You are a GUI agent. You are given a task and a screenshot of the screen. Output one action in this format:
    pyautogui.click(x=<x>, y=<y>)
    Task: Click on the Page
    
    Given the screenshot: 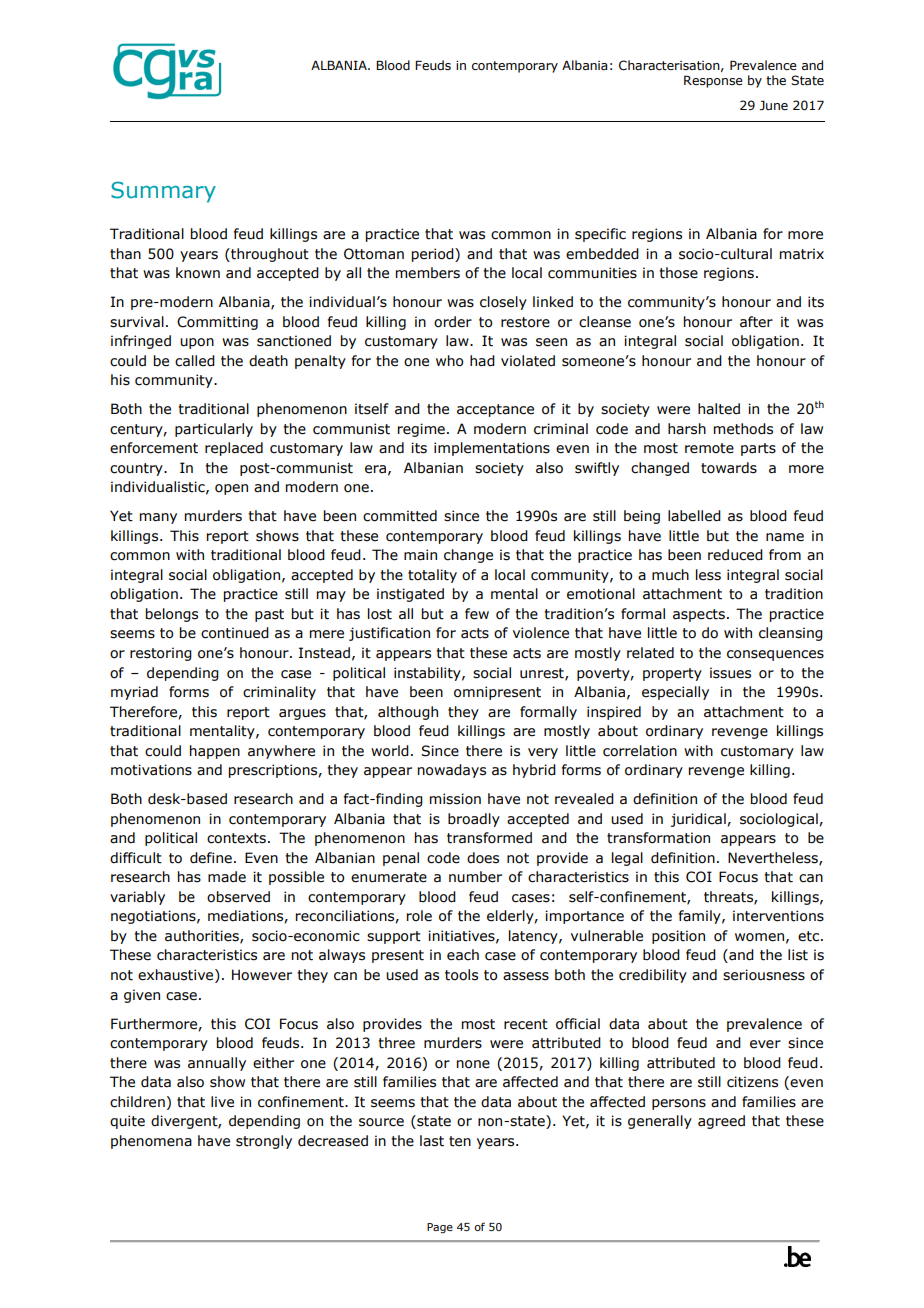 What is the action you would take?
    pyautogui.click(x=440, y=1228)
